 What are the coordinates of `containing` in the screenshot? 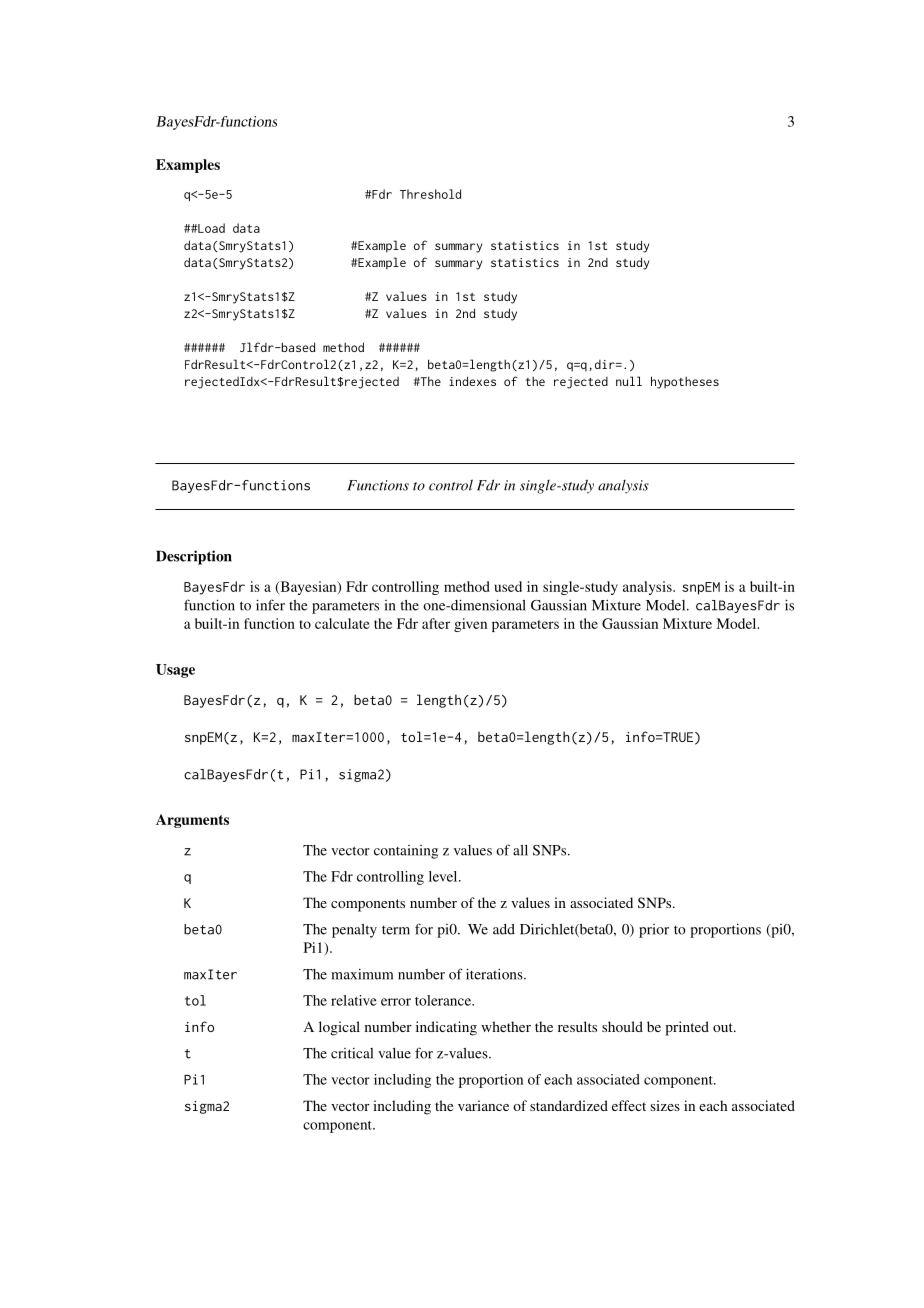 It's located at (406, 852).
